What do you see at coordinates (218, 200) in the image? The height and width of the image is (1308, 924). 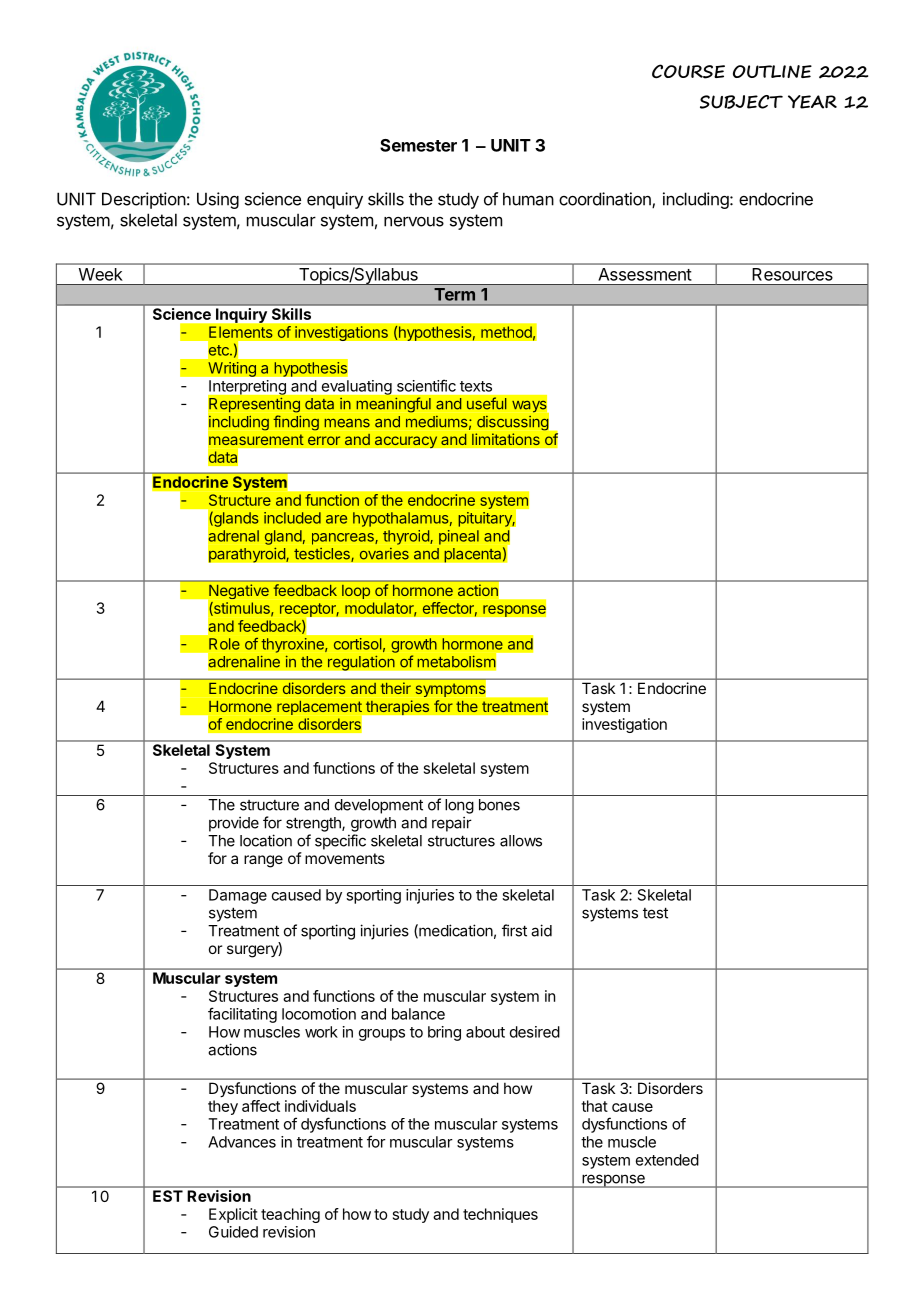 I see `Using` at bounding box center [218, 200].
